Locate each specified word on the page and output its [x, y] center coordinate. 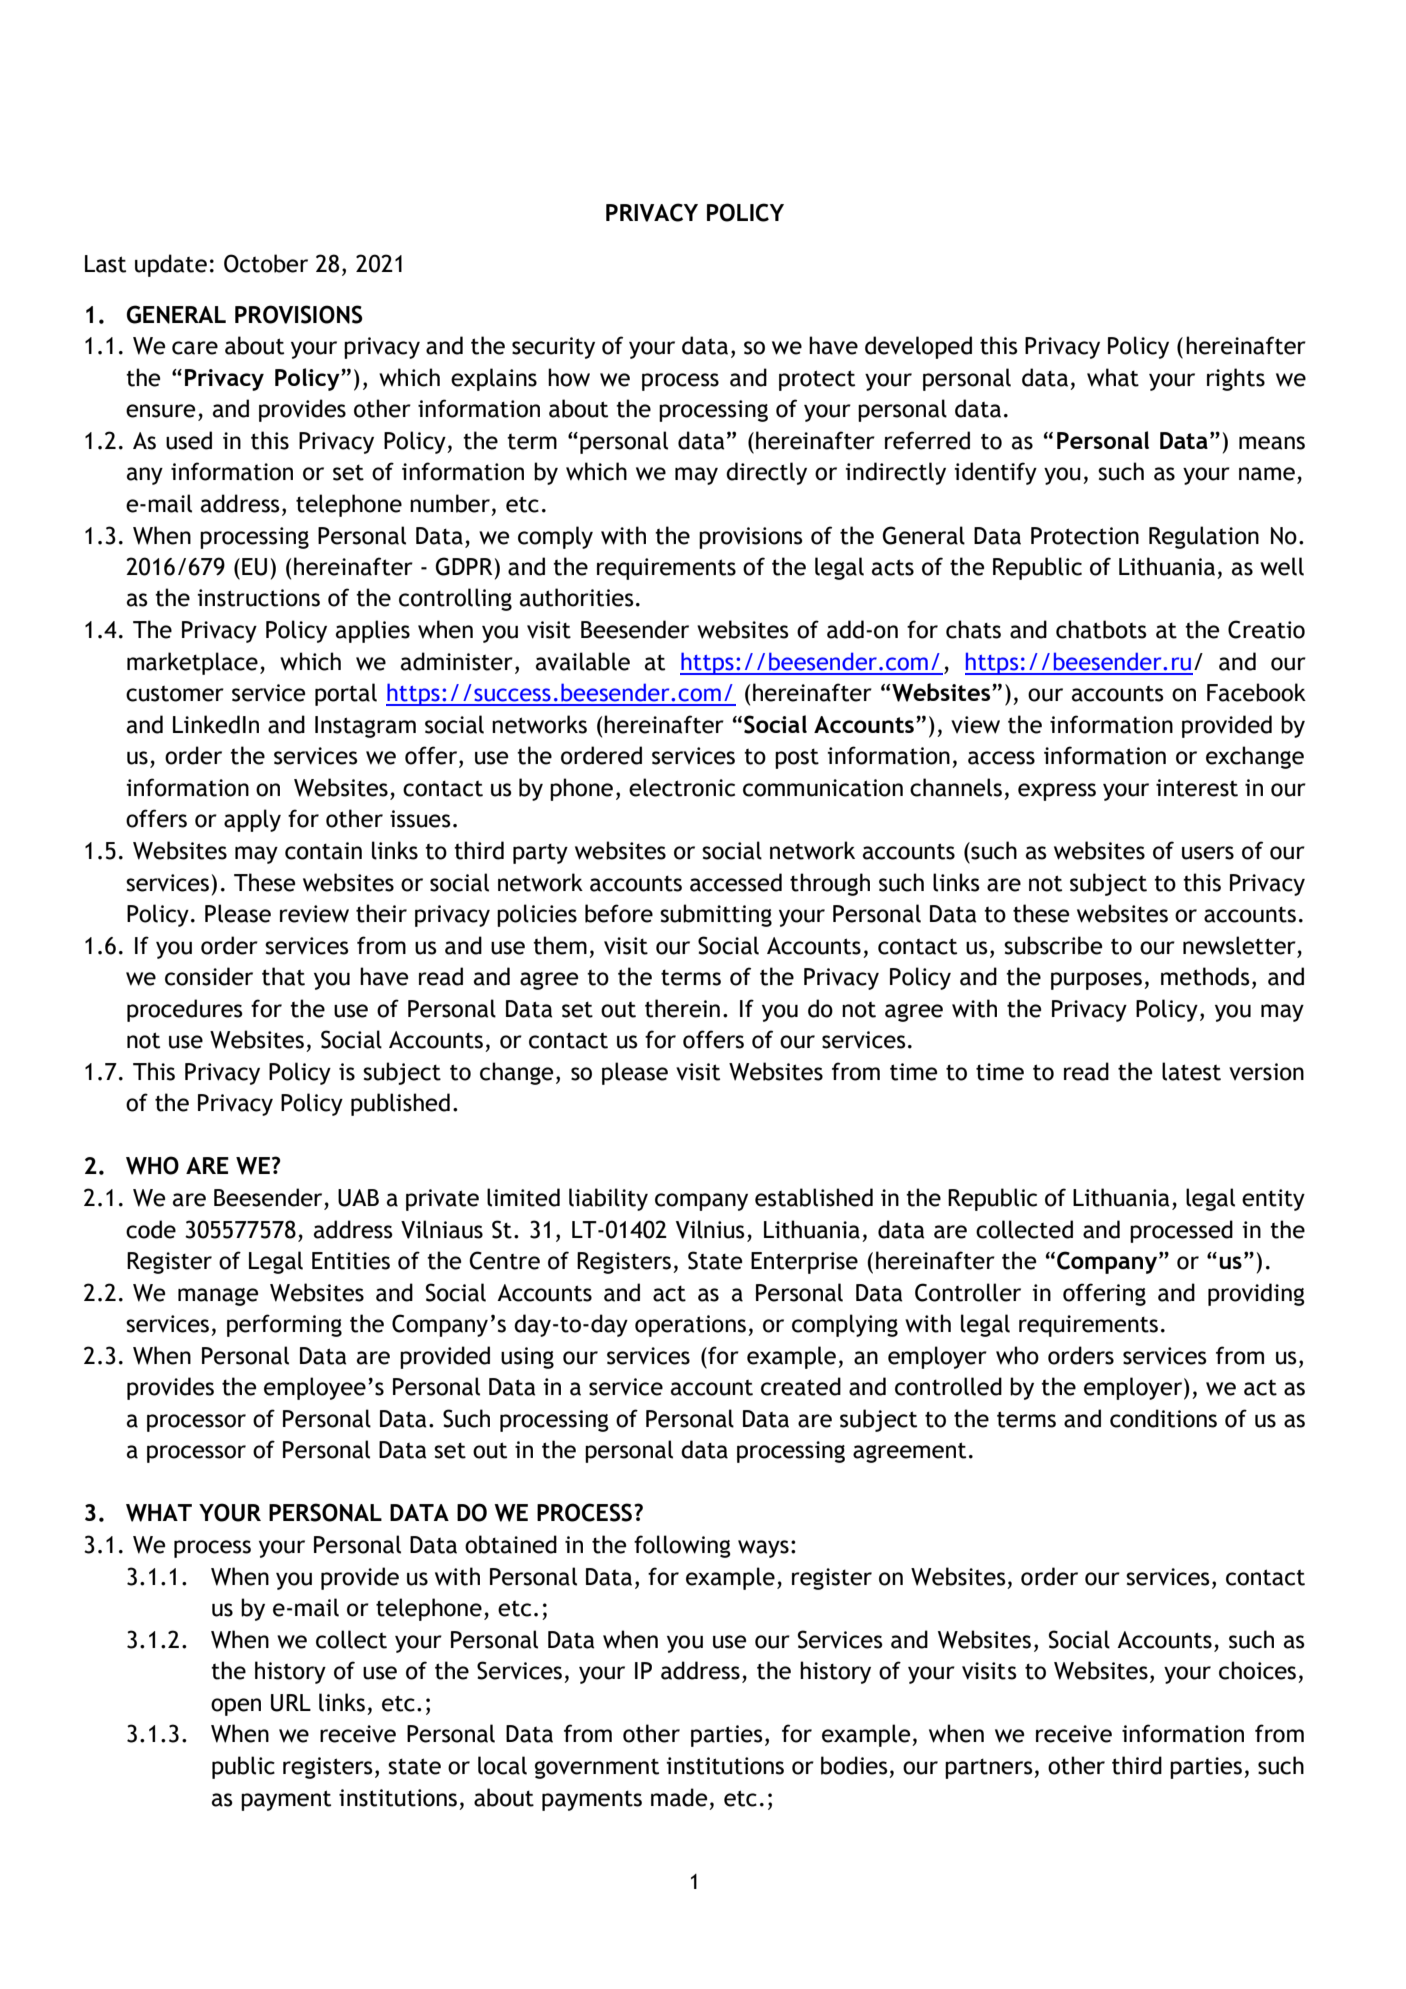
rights [1236, 379]
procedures [185, 1010]
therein [682, 1008]
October [266, 263]
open [236, 1707]
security [553, 348]
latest [1191, 1071]
